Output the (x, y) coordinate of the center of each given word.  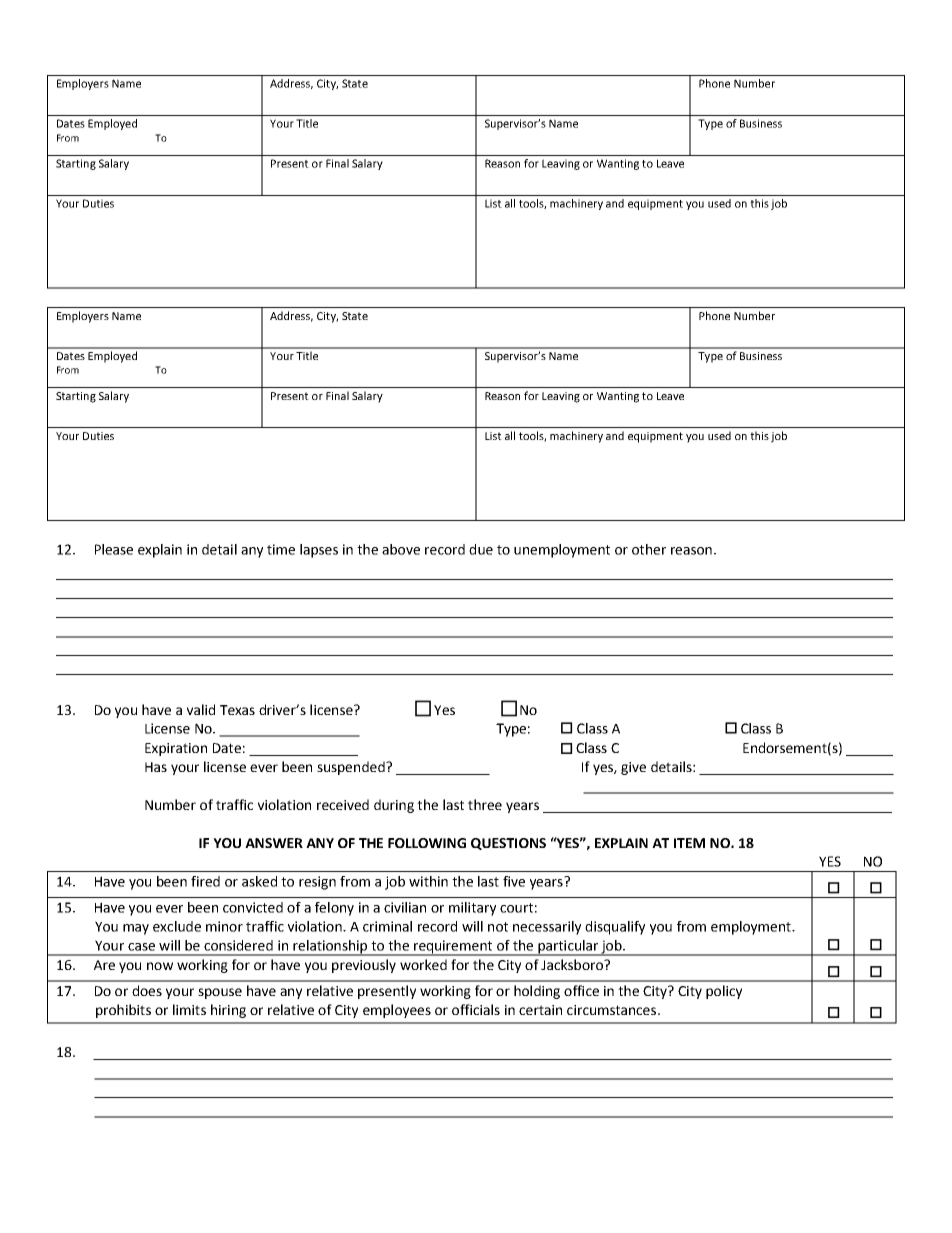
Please (114, 549)
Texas (237, 710)
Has (156, 767)
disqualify (615, 928)
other (649, 549)
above (401, 549)
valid (201, 709)
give (633, 768)
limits (189, 1009)
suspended (352, 768)
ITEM (689, 843)
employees (397, 1011)
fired (205, 881)
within (428, 881)
